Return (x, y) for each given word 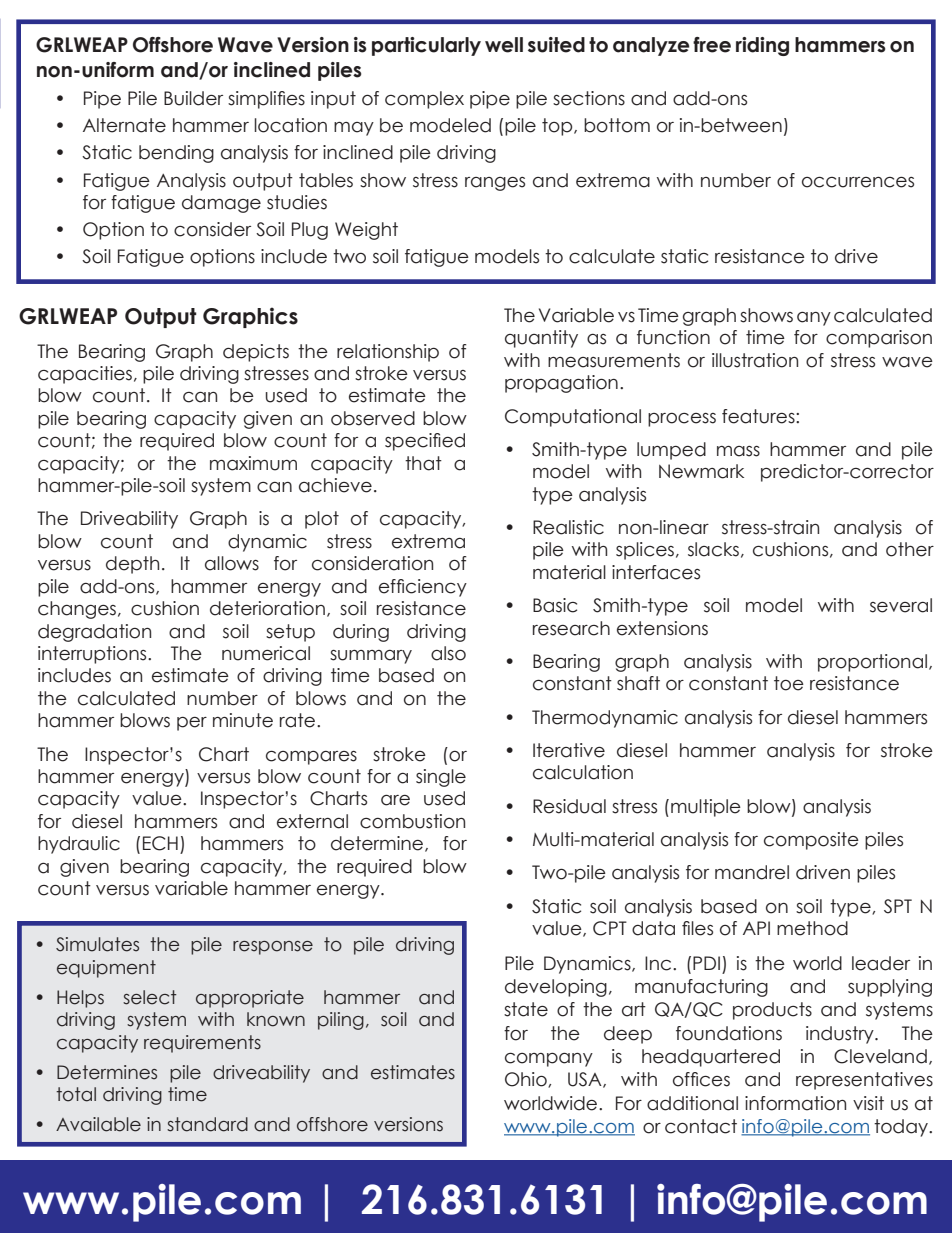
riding (762, 46)
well (504, 45)
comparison (879, 339)
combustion (412, 821)
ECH (160, 843)
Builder (193, 98)
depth (132, 565)
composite (811, 841)
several (901, 605)
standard (207, 1124)
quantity (541, 339)
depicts (256, 353)
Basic (555, 605)
